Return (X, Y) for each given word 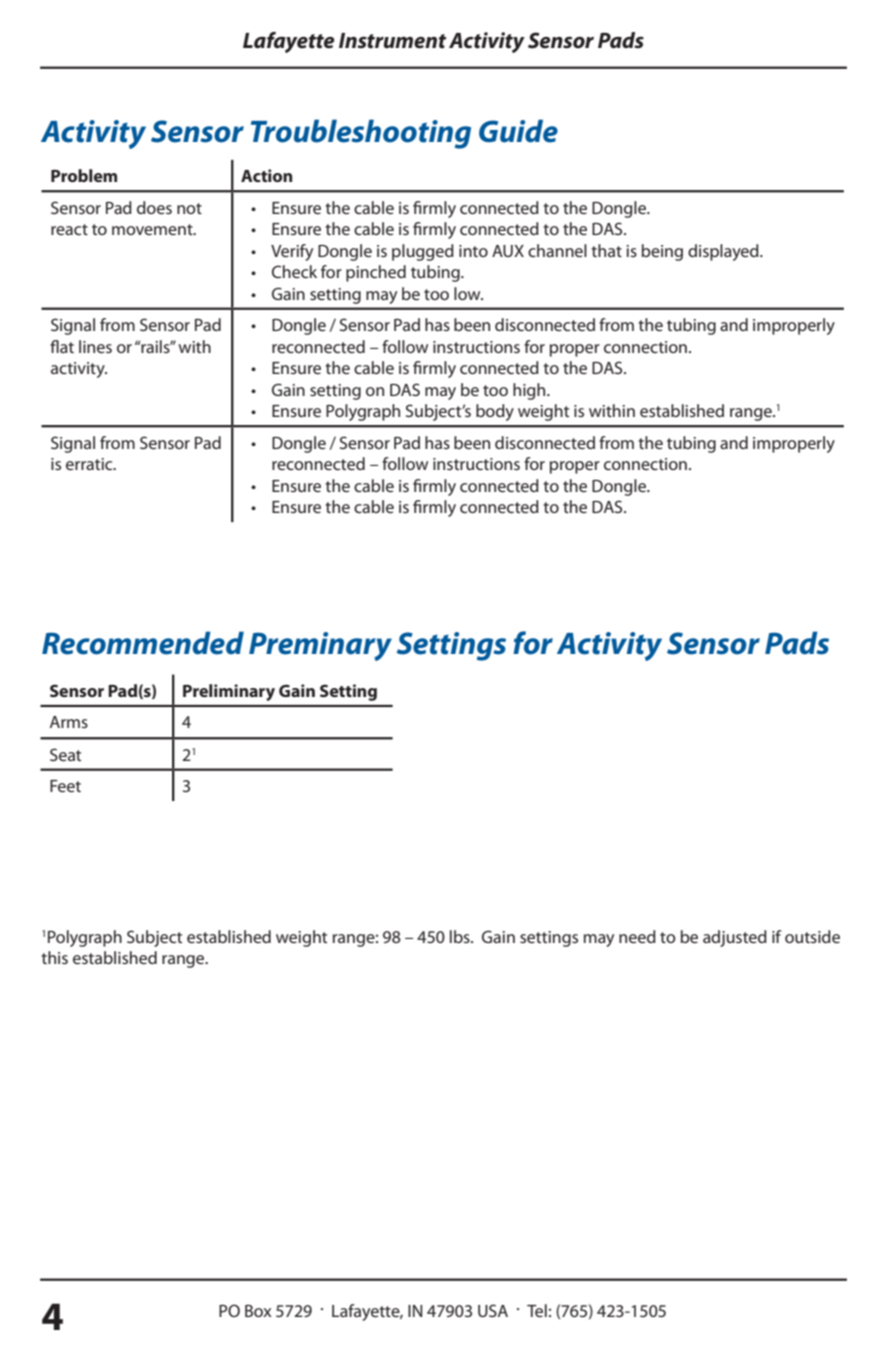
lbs (461, 936)
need (637, 936)
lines (95, 346)
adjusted (735, 938)
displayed (724, 252)
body (495, 412)
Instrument (393, 41)
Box (258, 1311)
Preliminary (229, 692)
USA (493, 1310)
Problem (84, 175)
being (662, 252)
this (54, 957)
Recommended (143, 643)
